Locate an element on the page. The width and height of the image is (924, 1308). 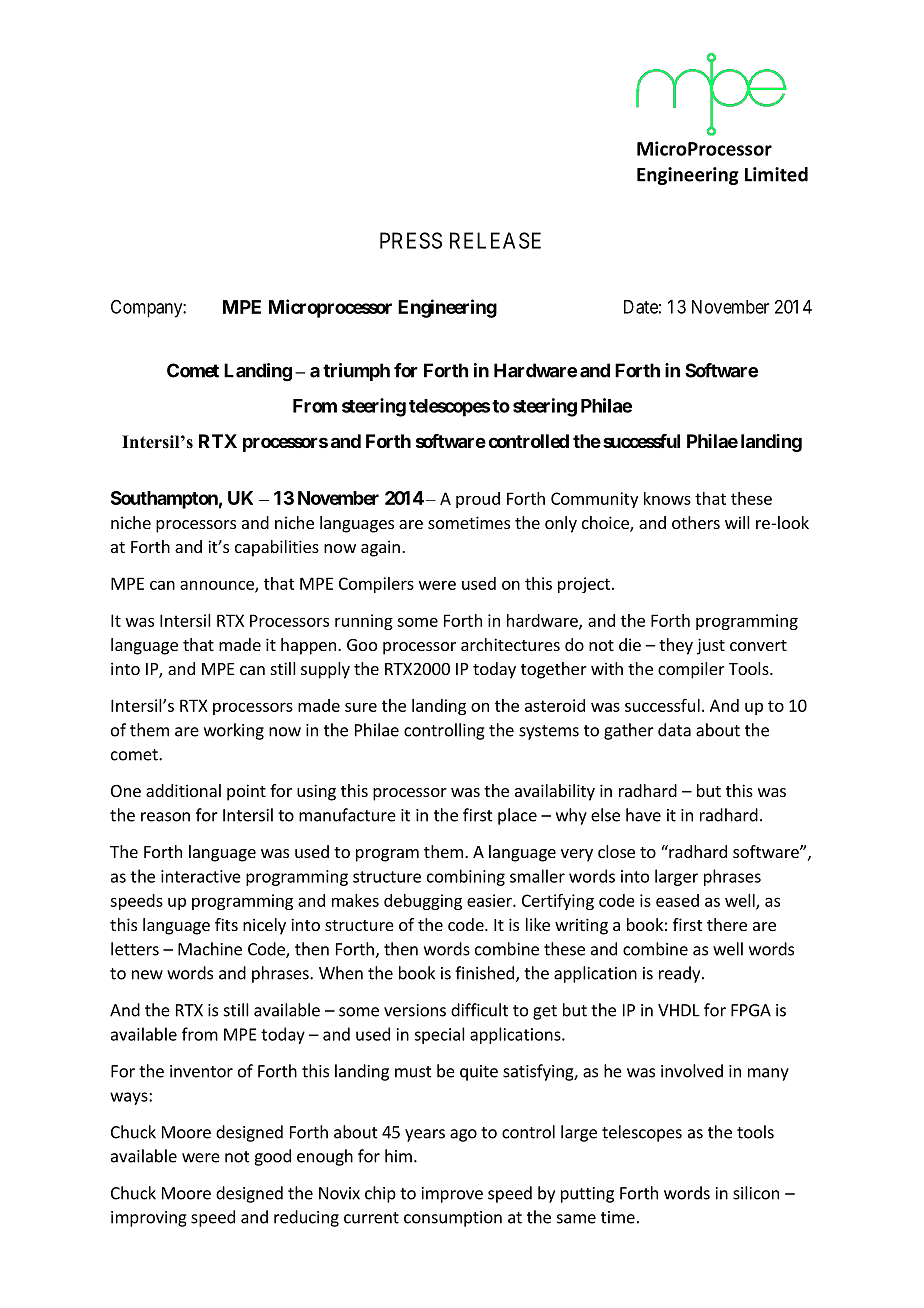
working is located at coordinates (234, 731).
